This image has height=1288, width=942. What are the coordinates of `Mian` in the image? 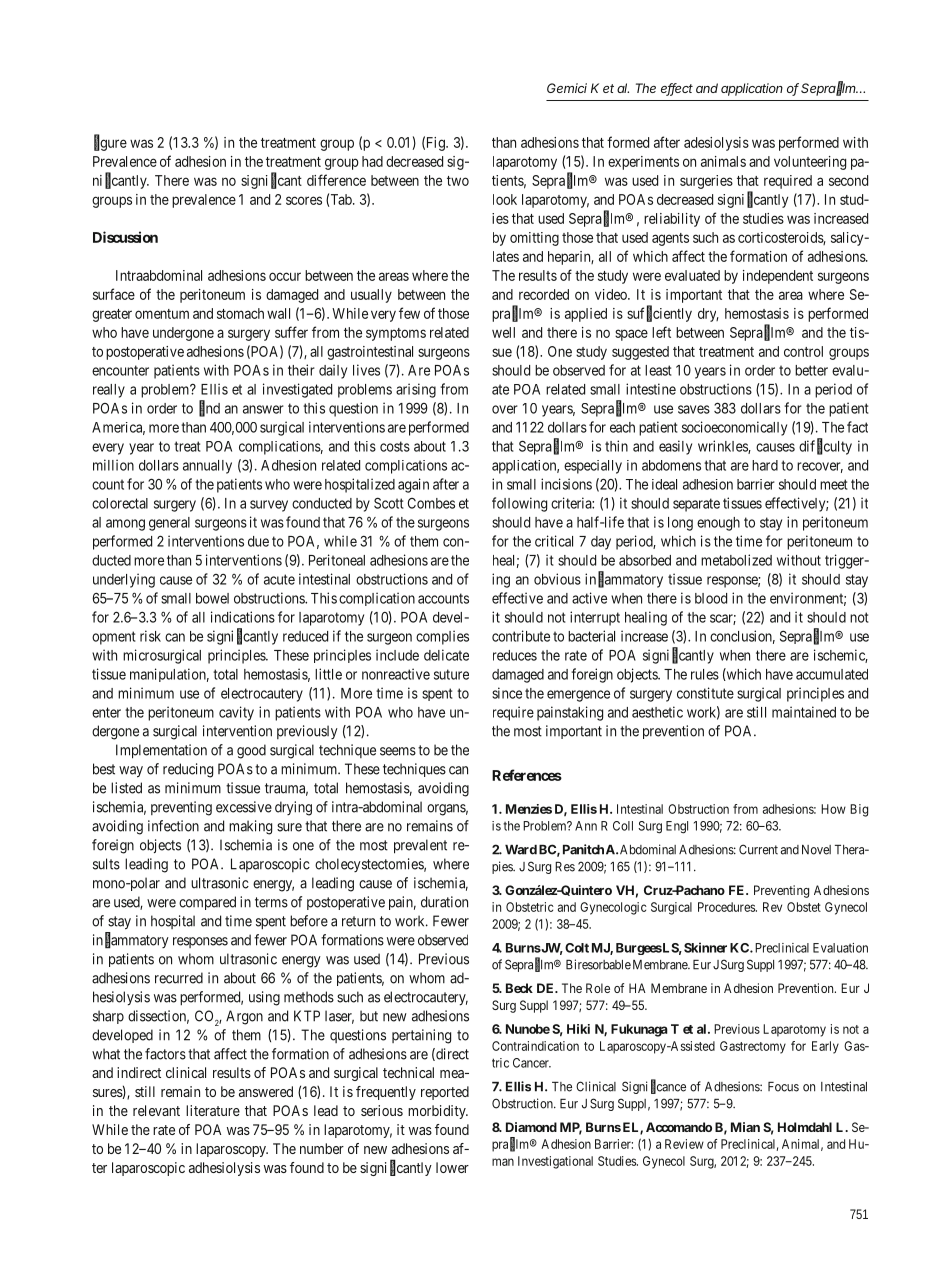 It's located at (745, 1127).
